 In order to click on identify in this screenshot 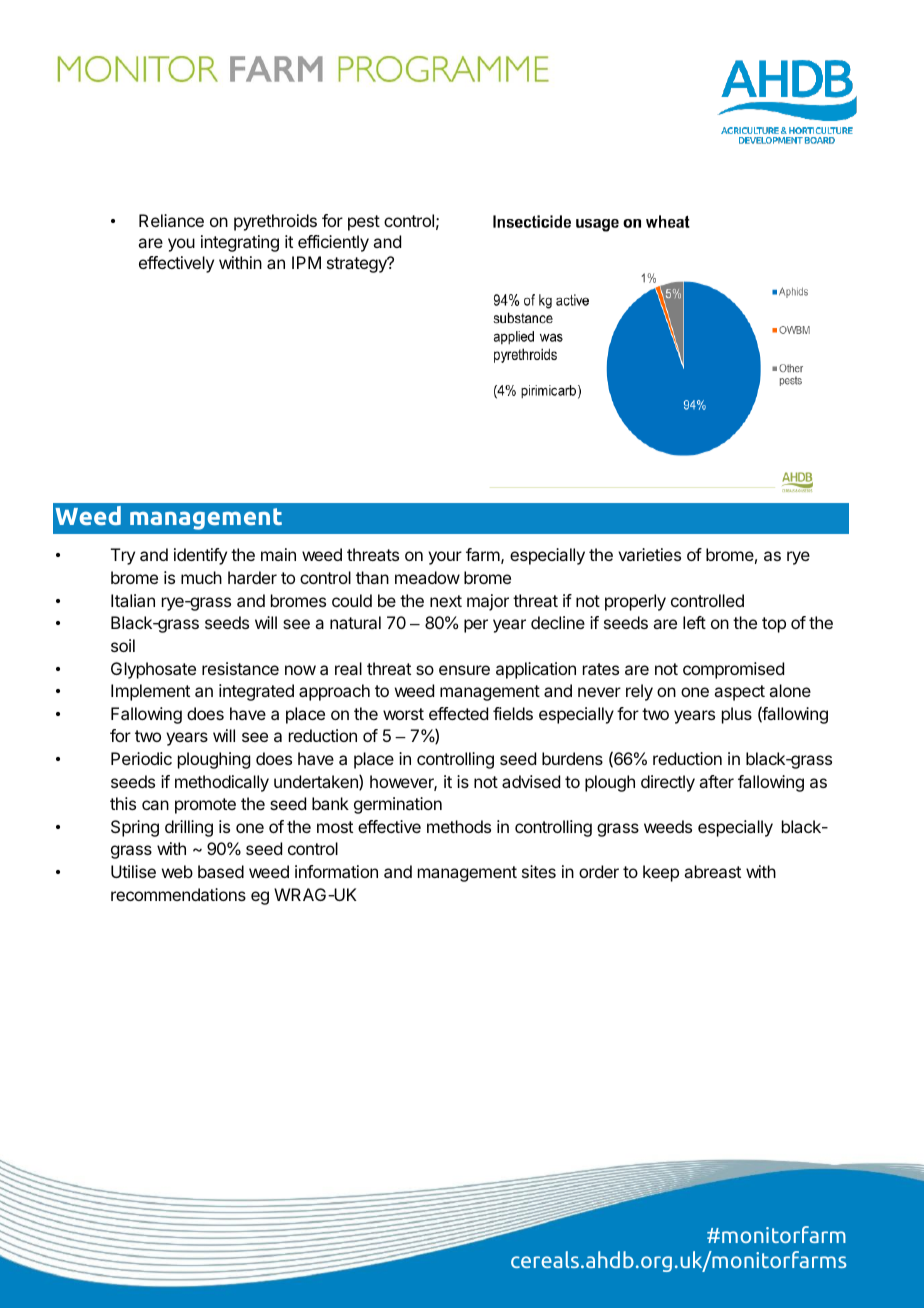, I will do `click(200, 556)`.
